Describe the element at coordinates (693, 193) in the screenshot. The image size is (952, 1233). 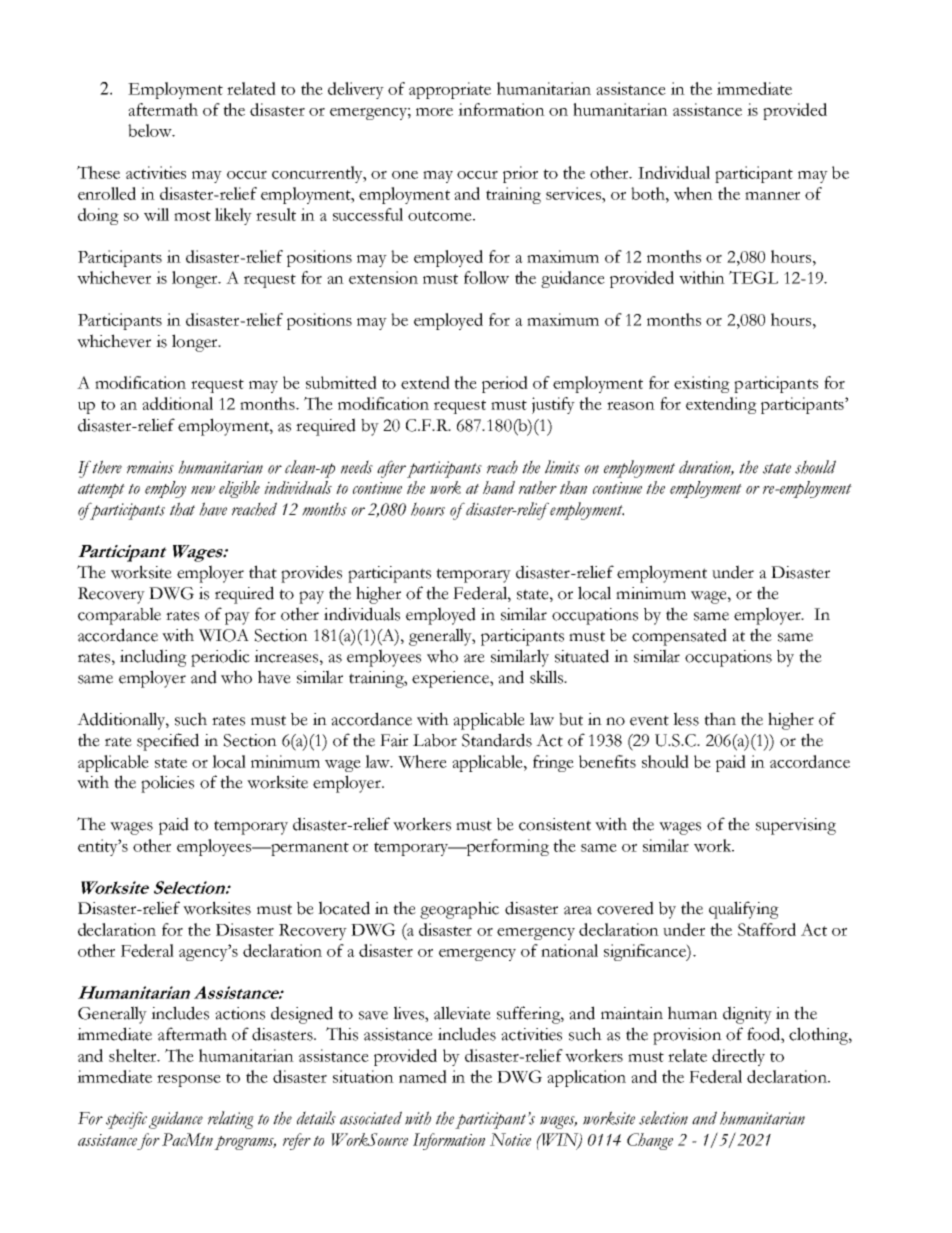
I see `when` at that location.
